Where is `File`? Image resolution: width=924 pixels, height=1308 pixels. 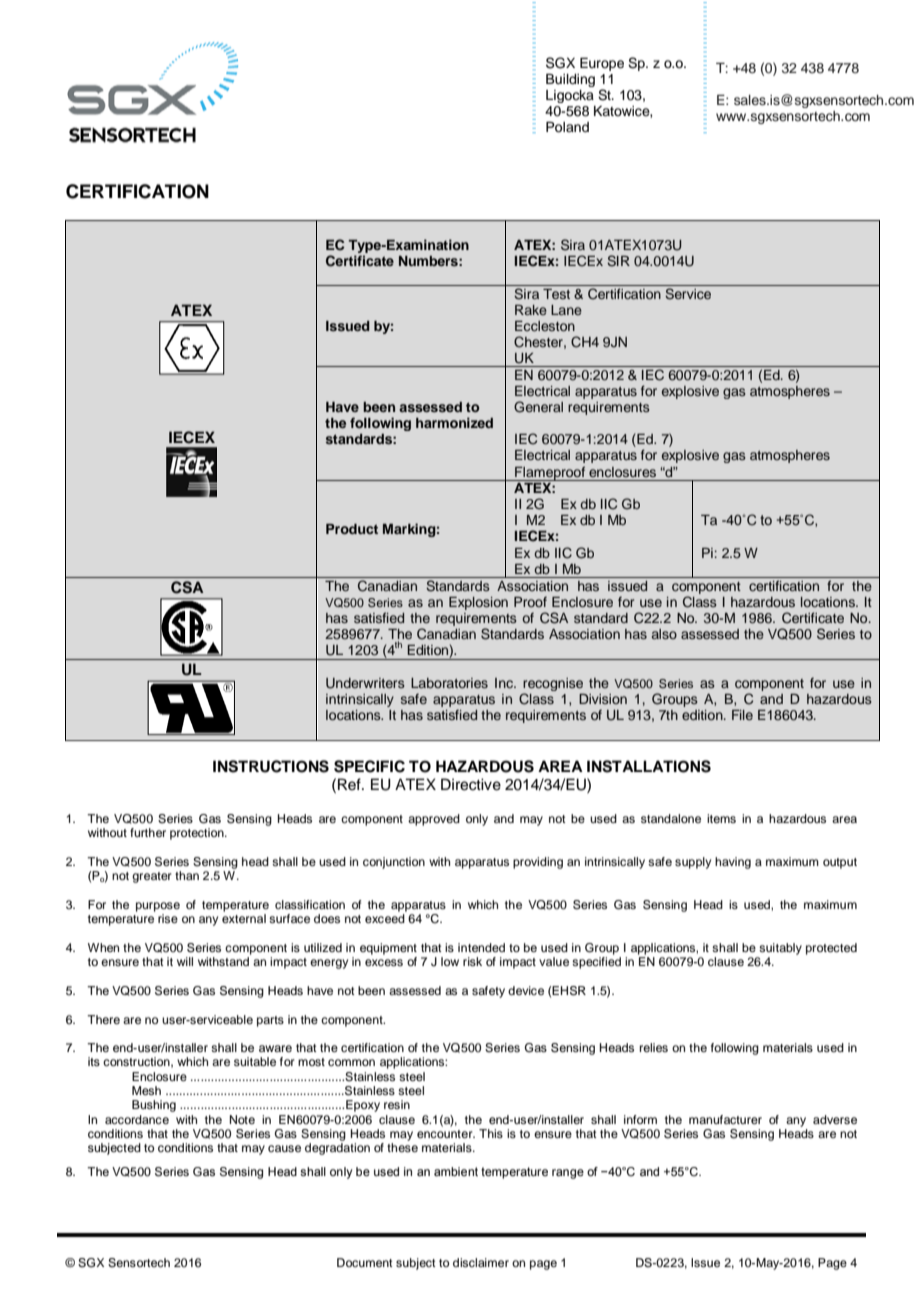
File is located at coordinates (742, 715).
